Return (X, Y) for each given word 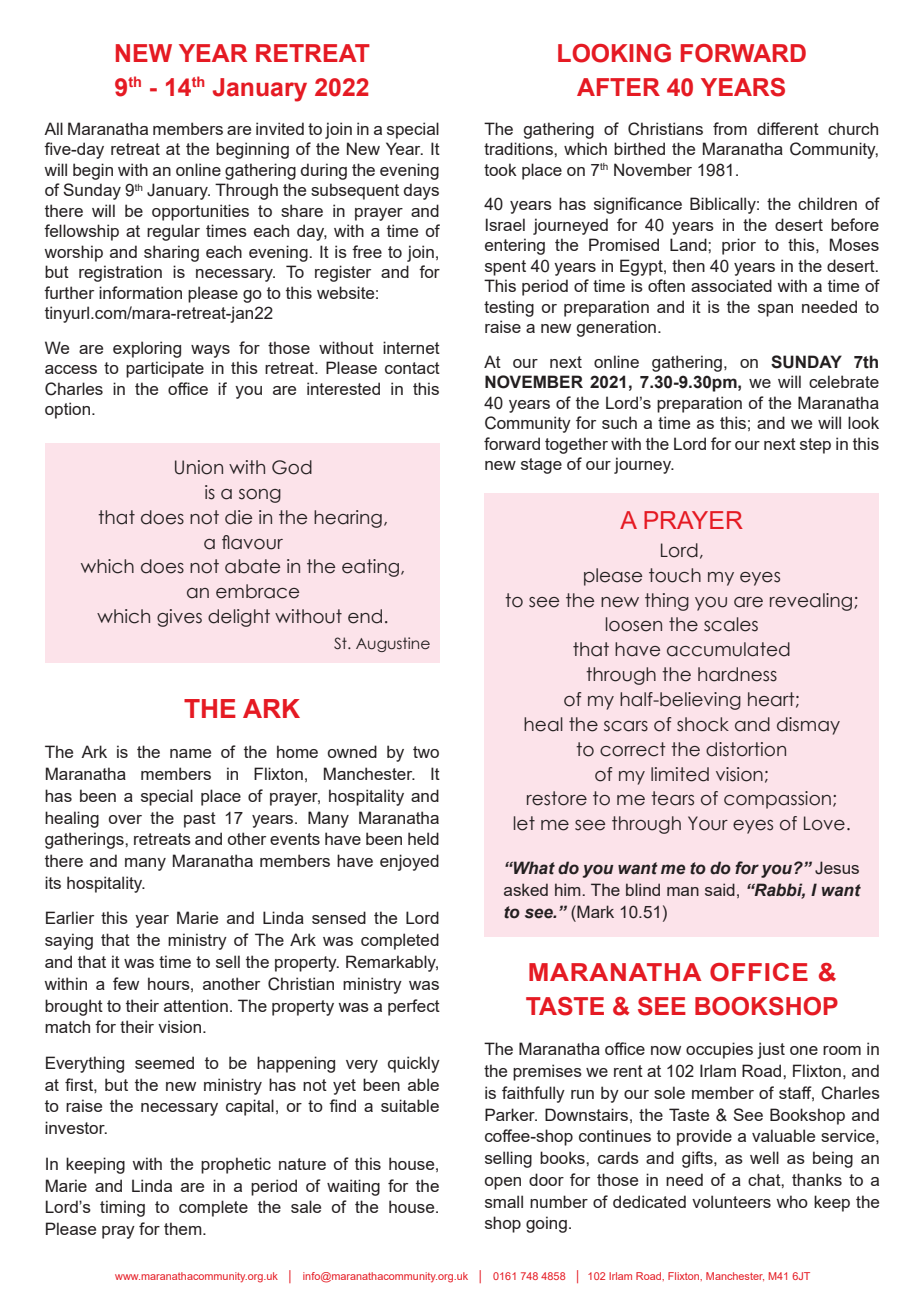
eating (370, 568)
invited (280, 128)
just (771, 1050)
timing (122, 1208)
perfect (414, 1007)
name (190, 753)
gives (179, 618)
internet (411, 347)
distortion (746, 749)
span (775, 310)
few (126, 983)
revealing (812, 602)
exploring (147, 349)
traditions (519, 148)
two (426, 752)
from (730, 128)
